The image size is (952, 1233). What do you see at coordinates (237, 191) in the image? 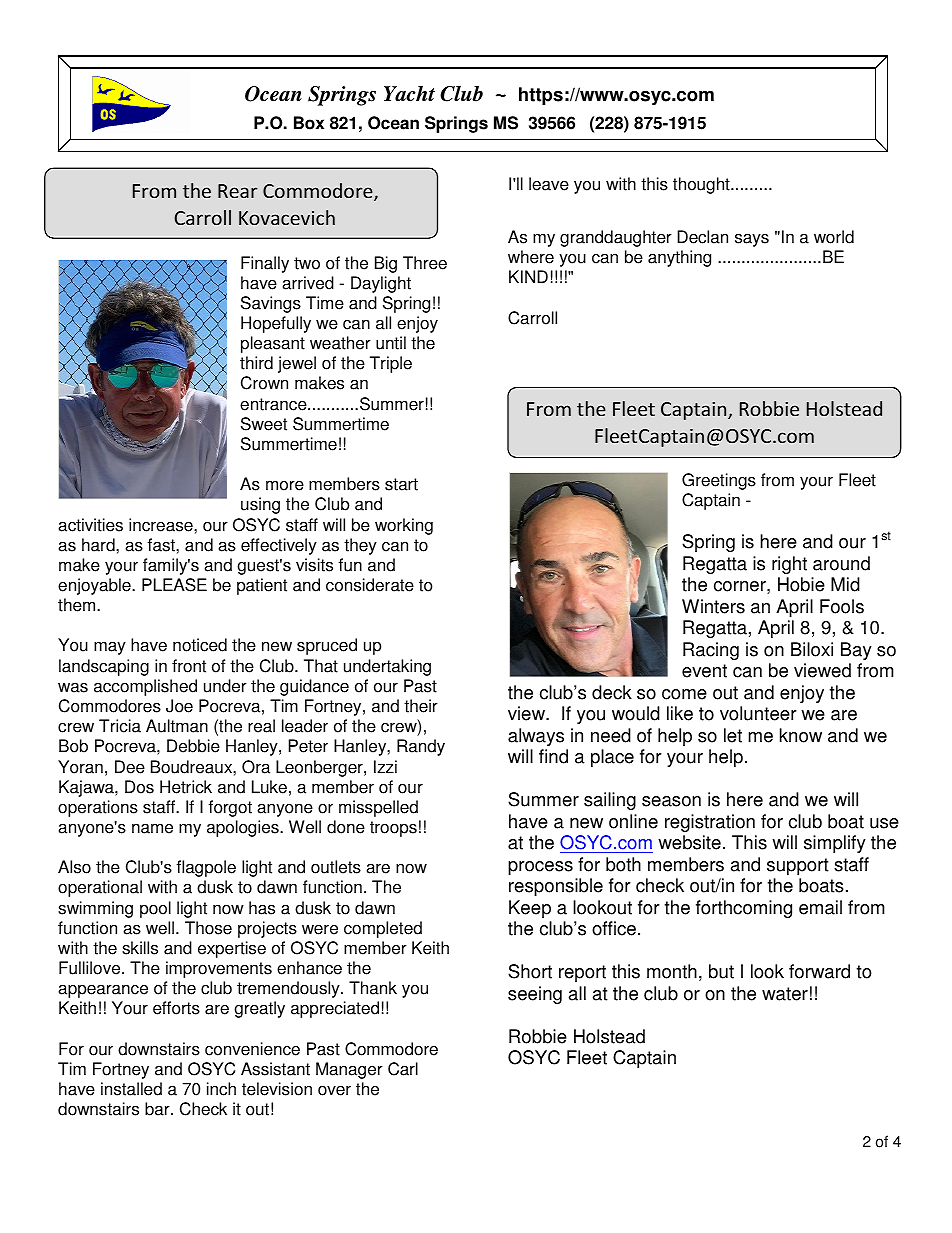
I see `Rear` at bounding box center [237, 191].
